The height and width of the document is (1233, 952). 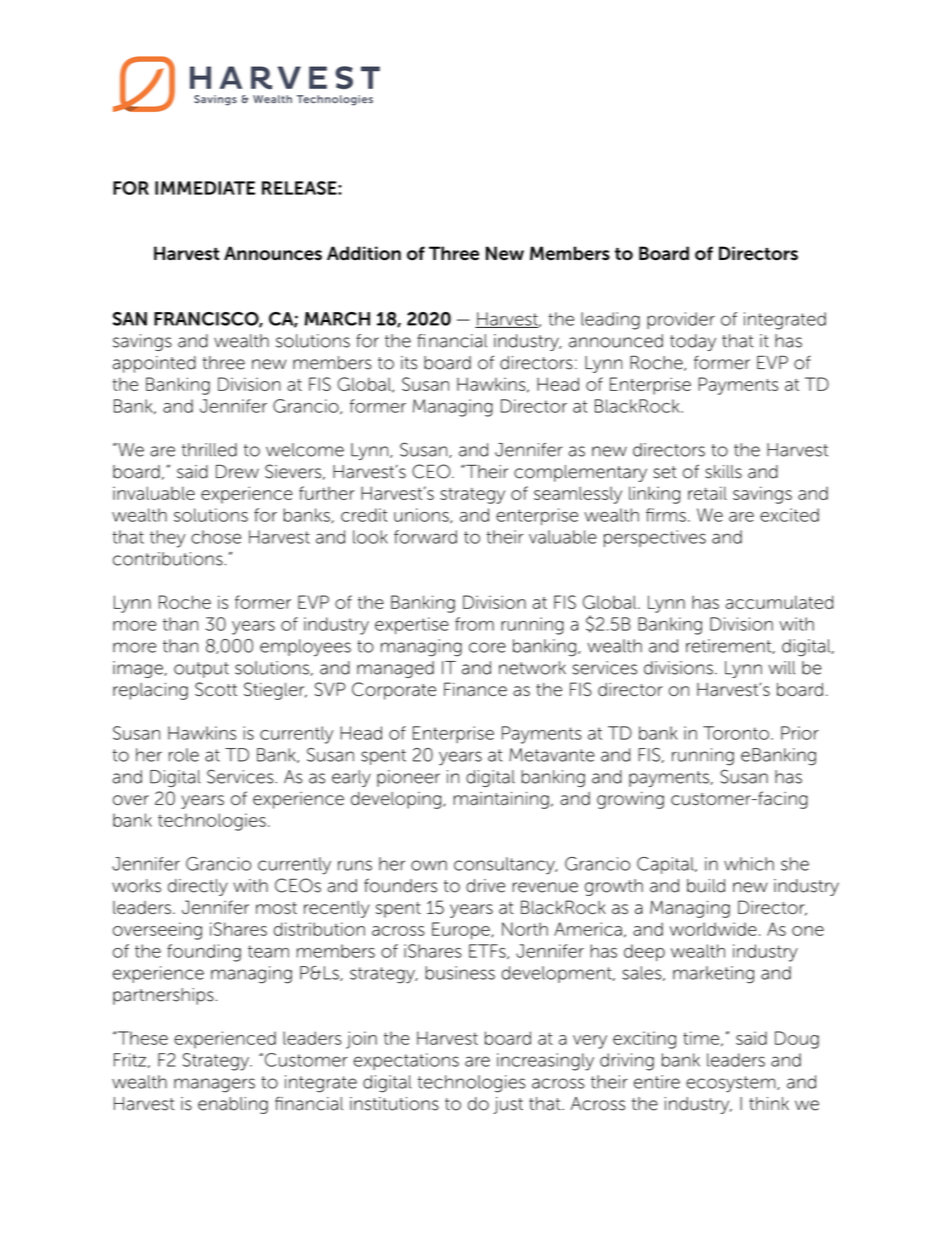 What do you see at coordinates (214, 1085) in the document?
I see `managers` at bounding box center [214, 1085].
